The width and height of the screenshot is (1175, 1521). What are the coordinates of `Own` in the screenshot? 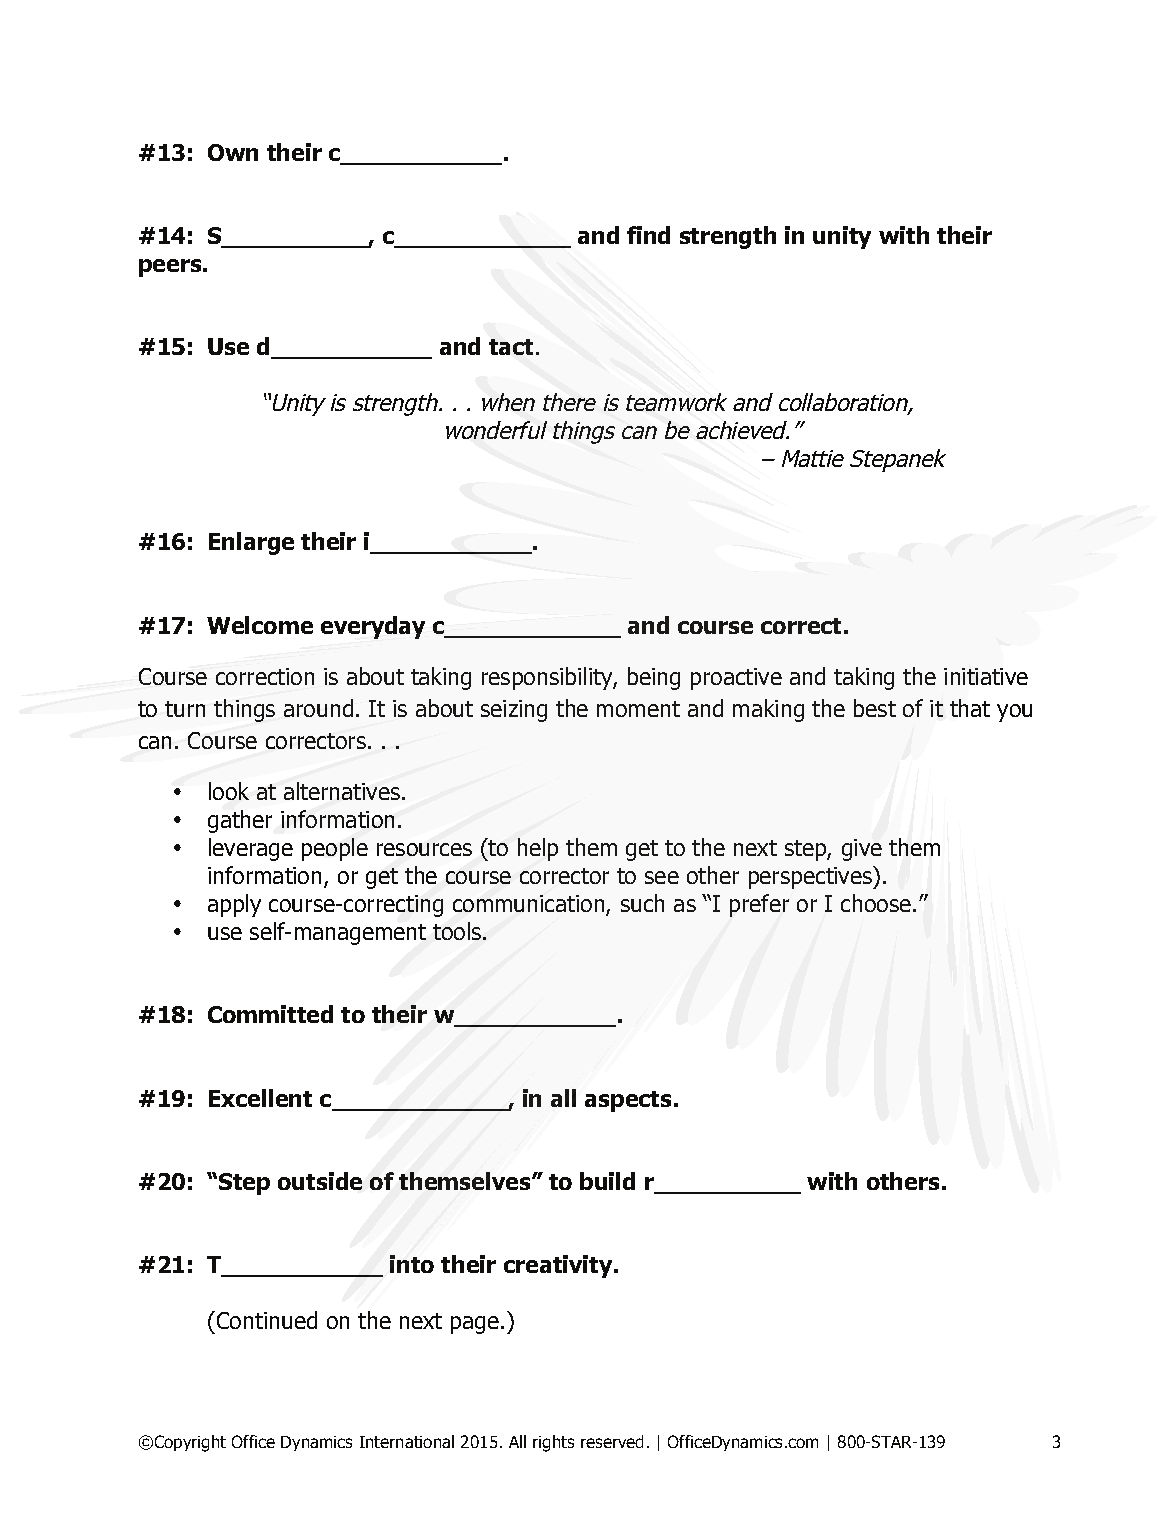 It's located at (233, 152).
